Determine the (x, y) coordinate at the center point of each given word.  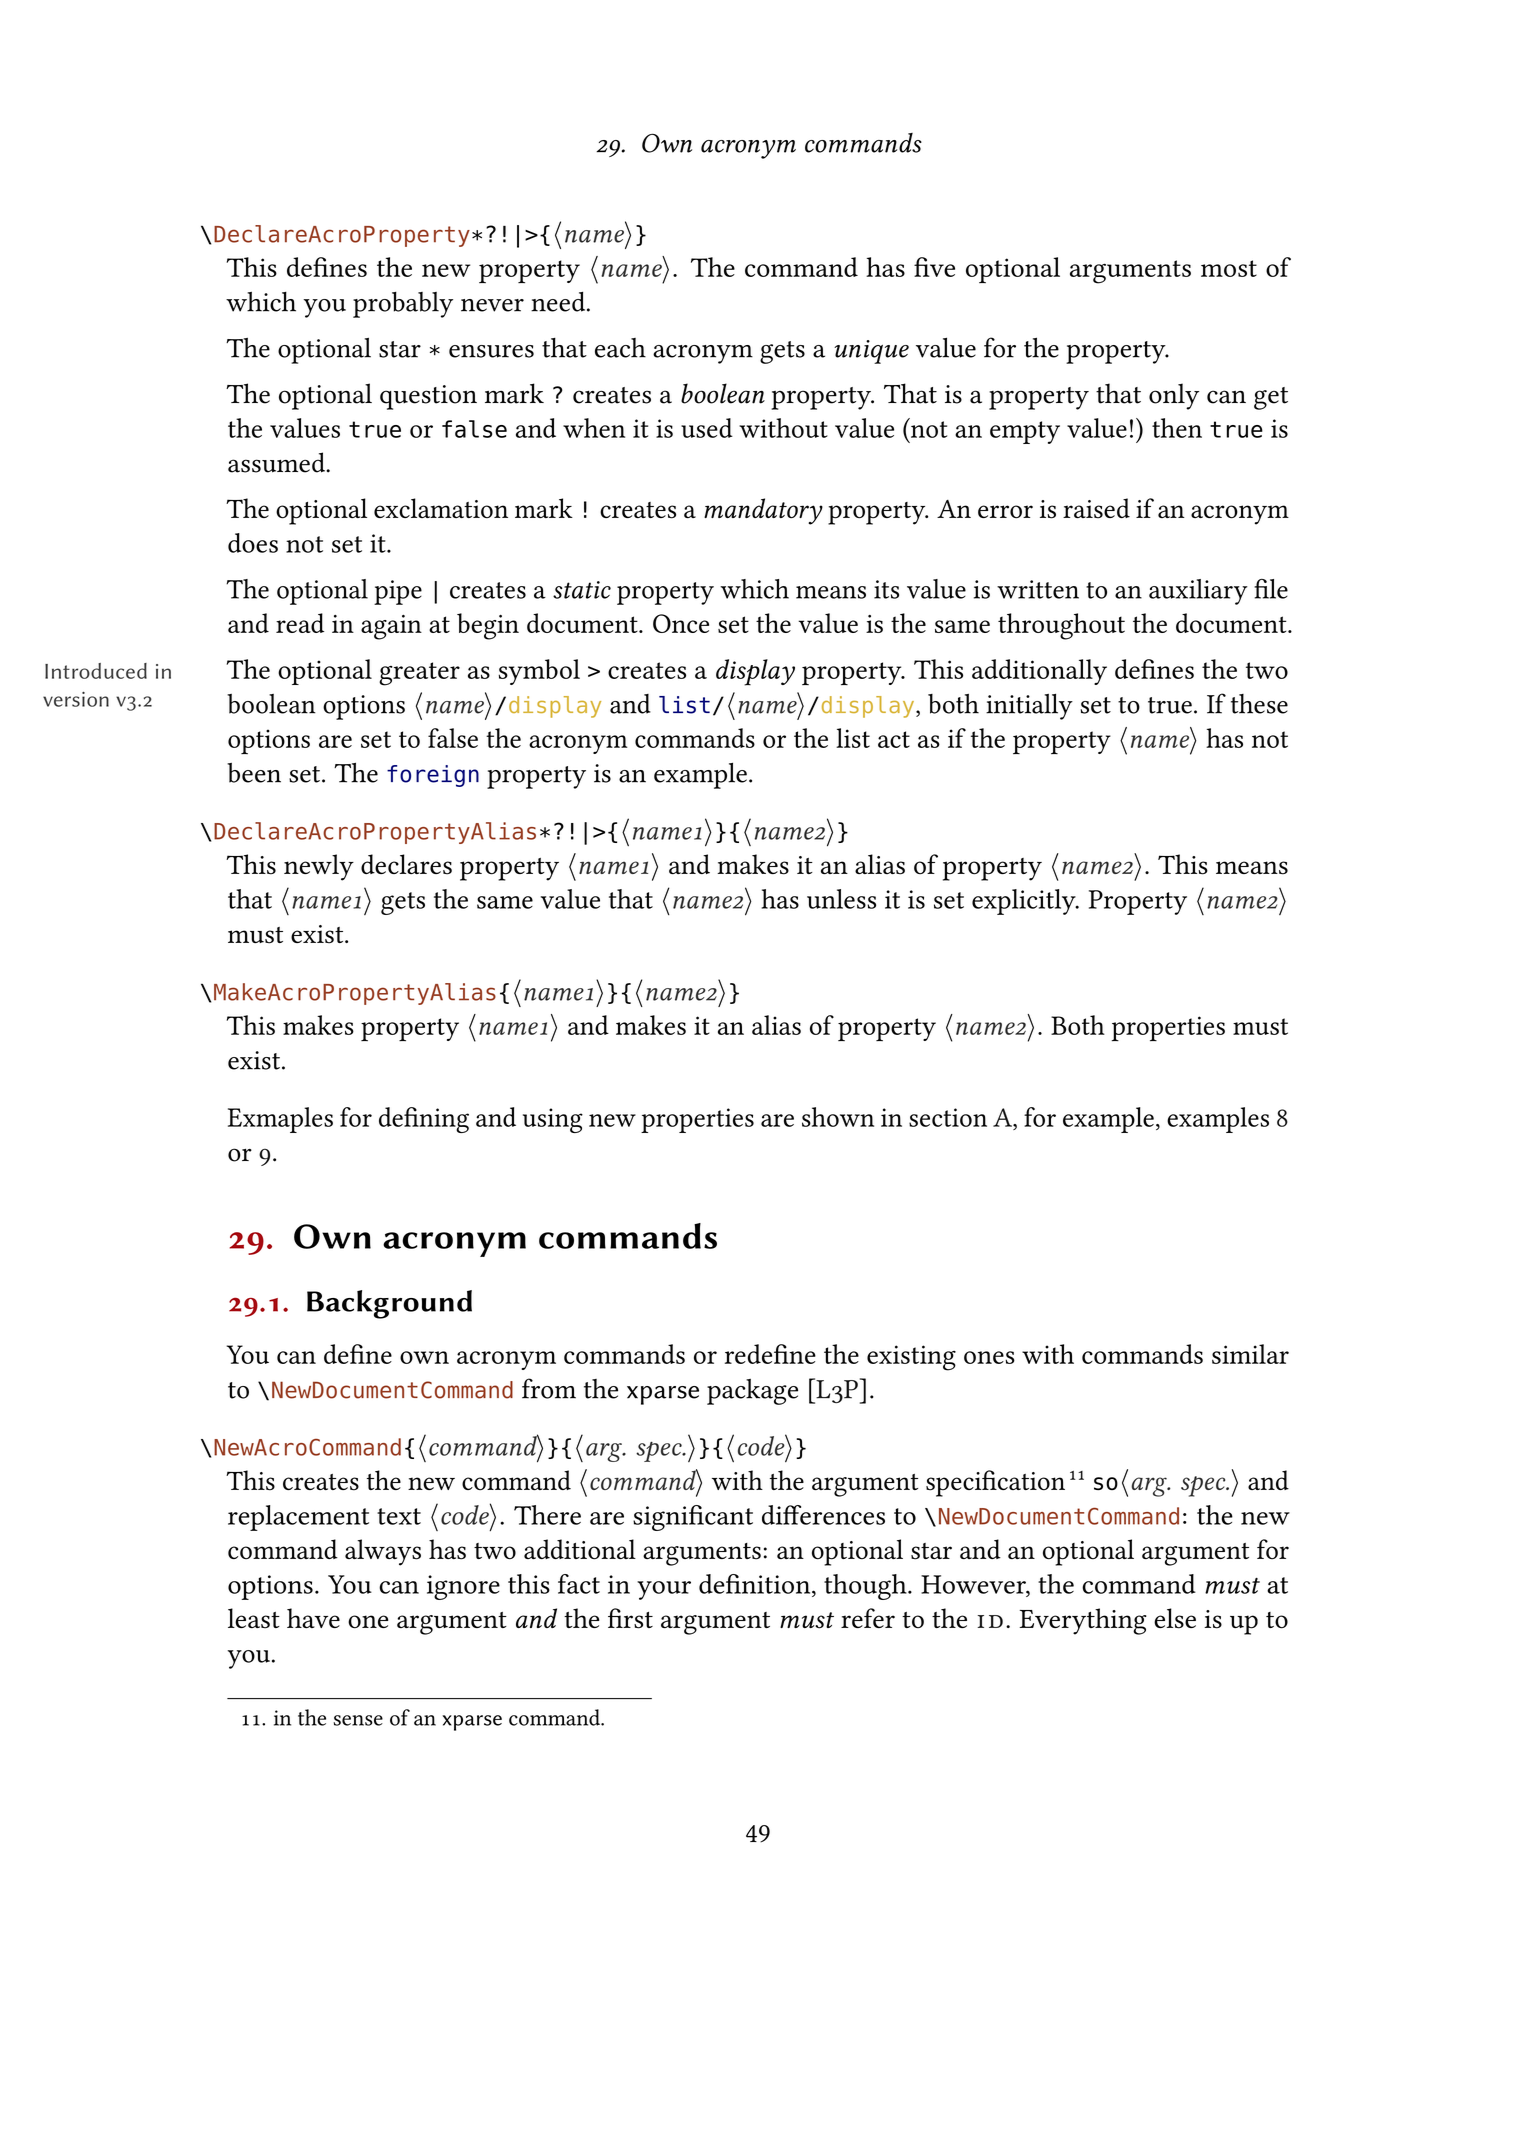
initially (1029, 707)
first (630, 1618)
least (254, 1618)
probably (403, 305)
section (948, 1117)
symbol (539, 672)
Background (389, 1304)
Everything (1083, 1621)
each (620, 348)
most (1229, 268)
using (553, 1120)
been (254, 773)
